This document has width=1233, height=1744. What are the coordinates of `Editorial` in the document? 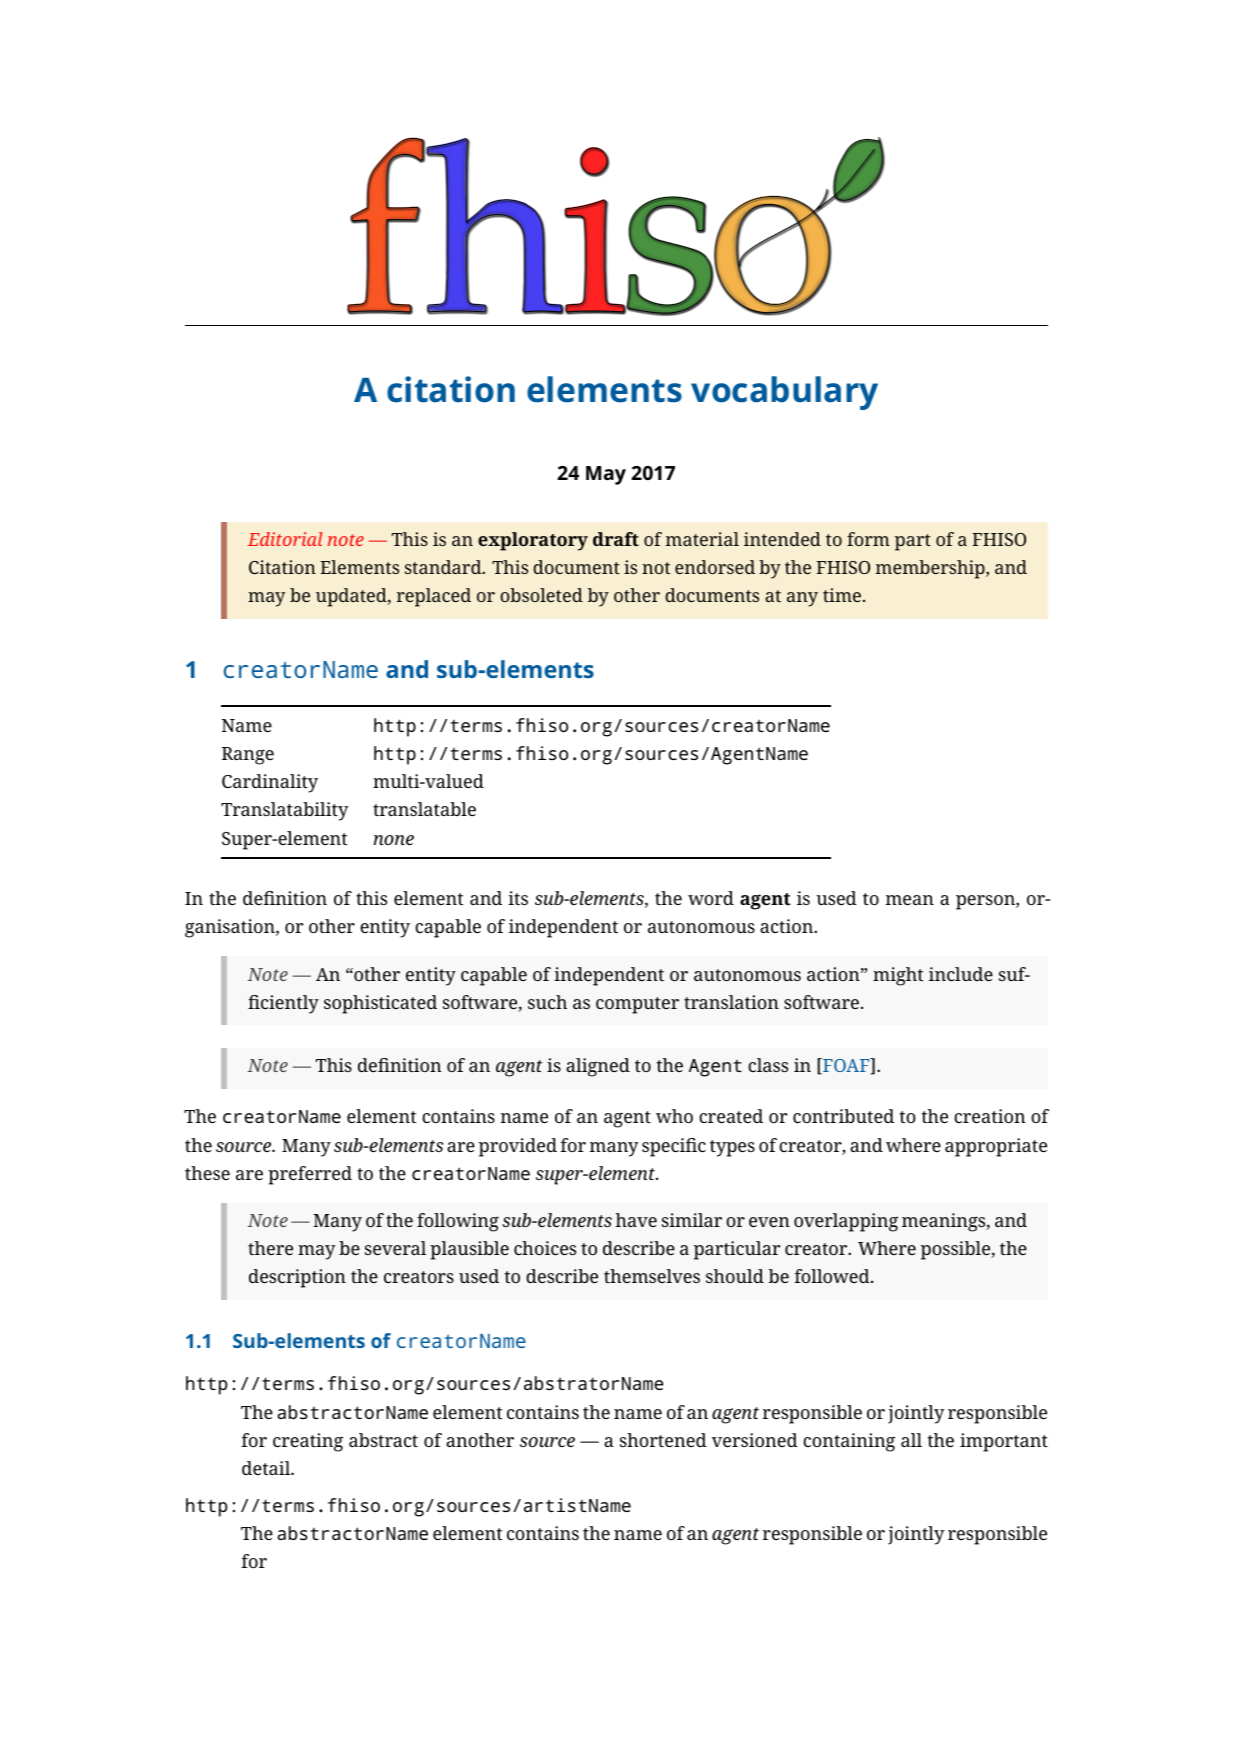 It's located at (285, 539).
